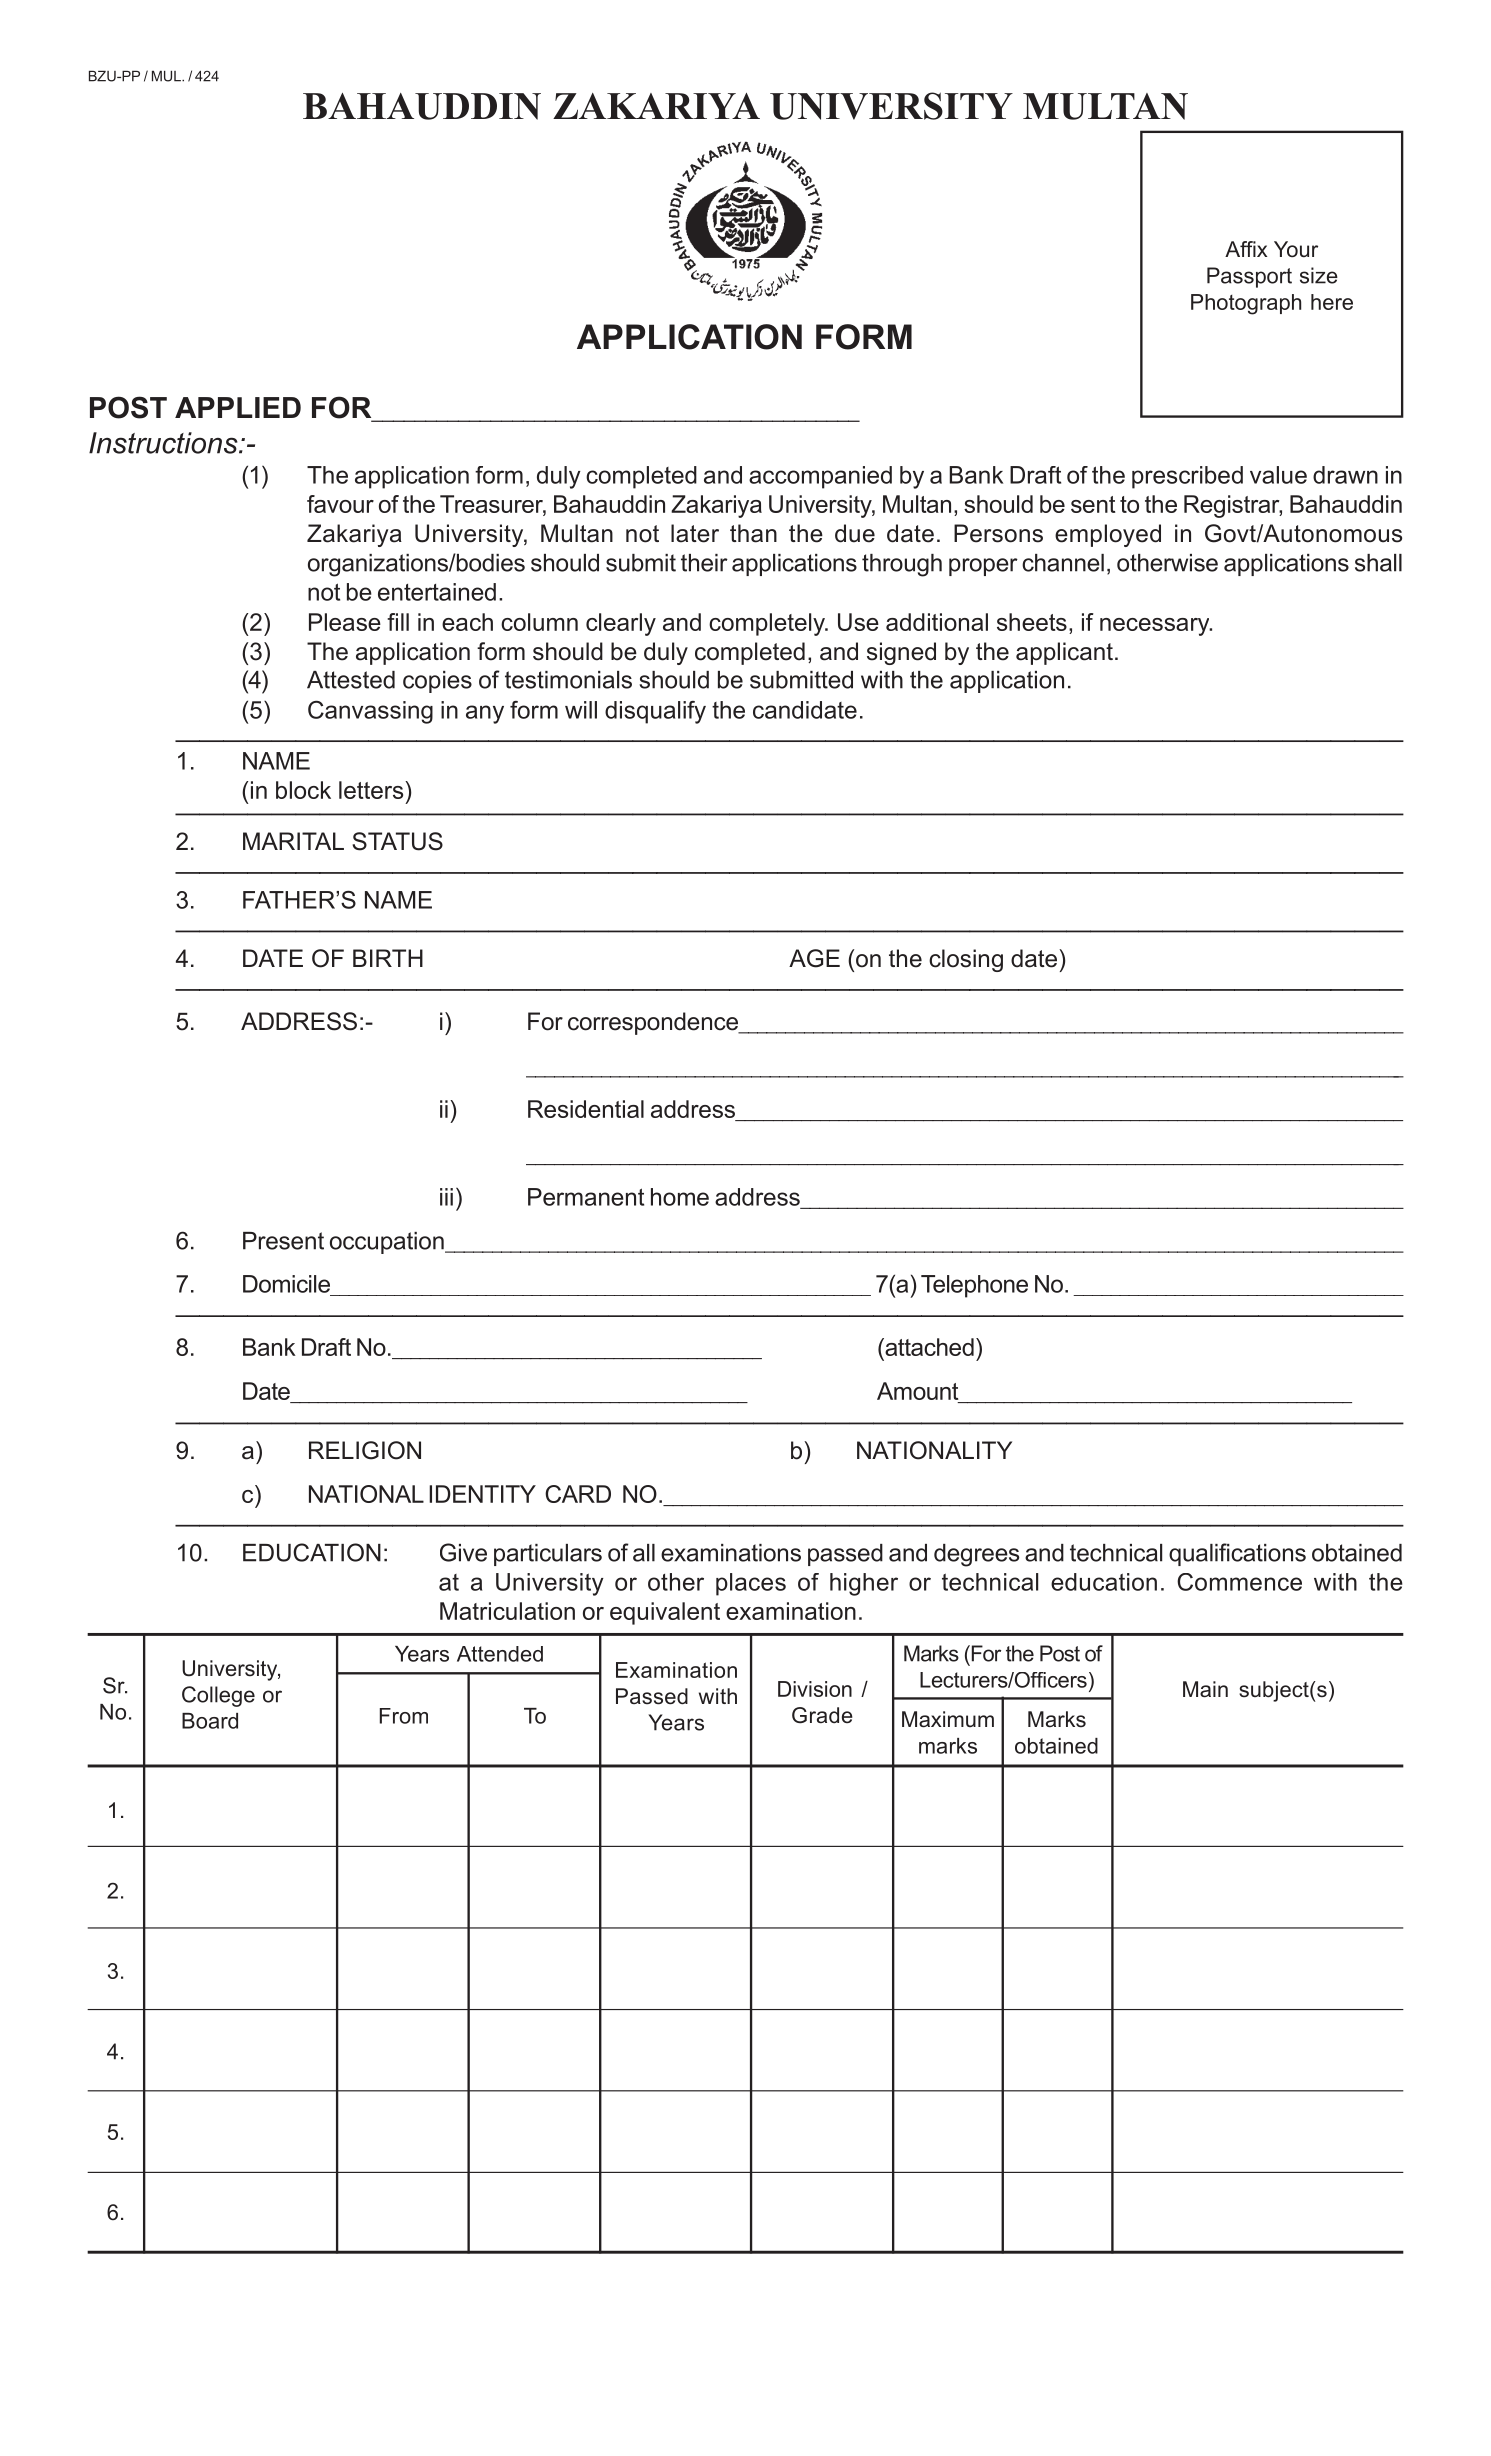  Describe the element at coordinates (815, 1689) in the image. I see `Division` at that location.
